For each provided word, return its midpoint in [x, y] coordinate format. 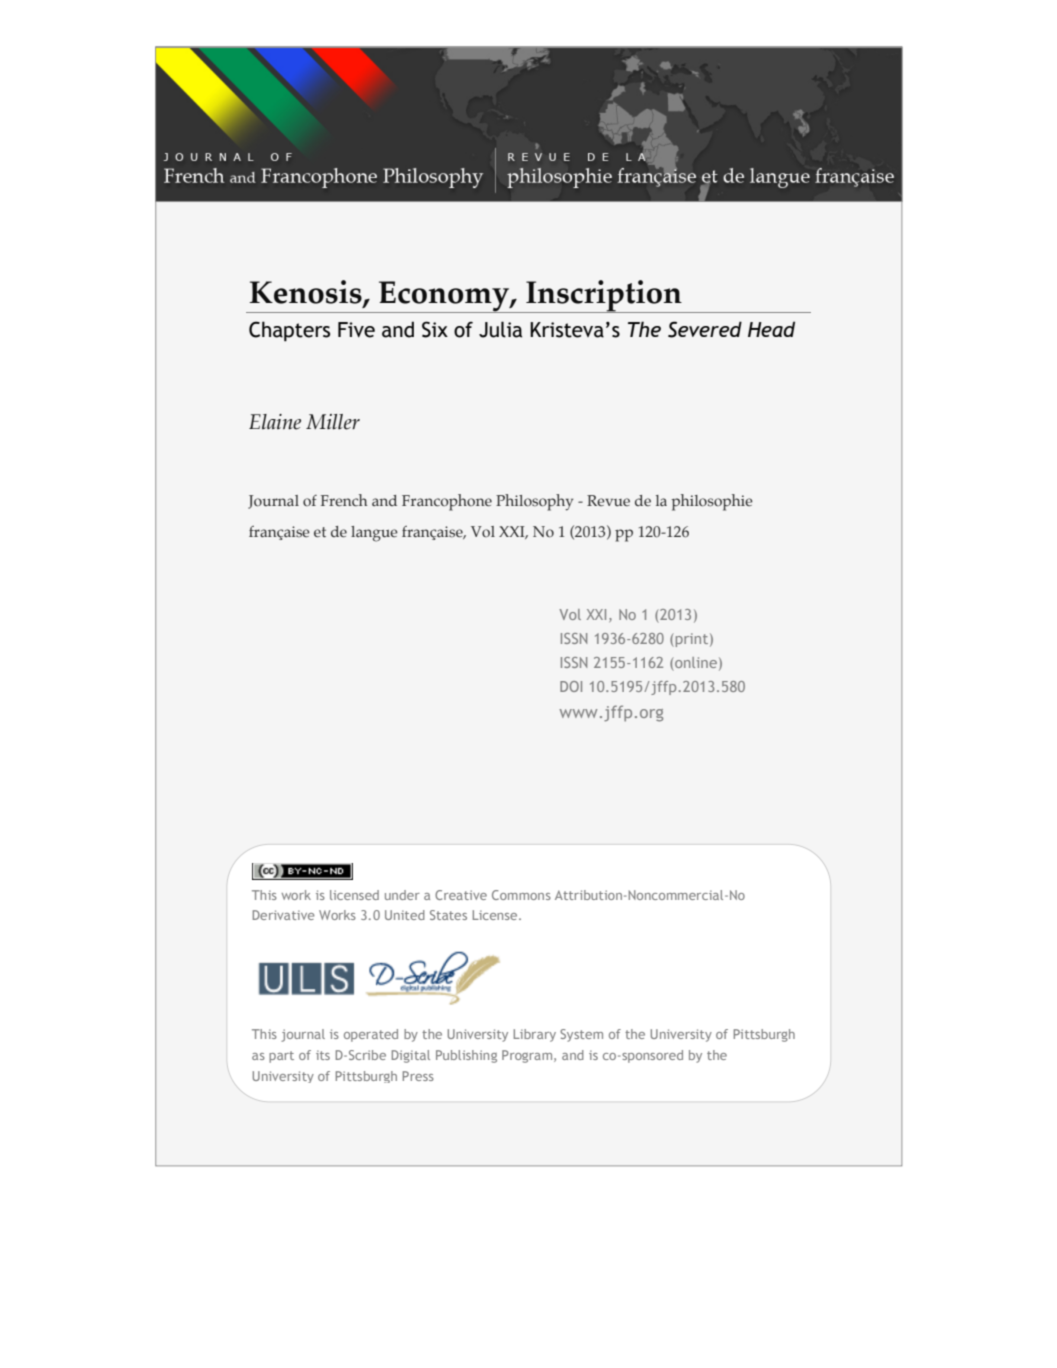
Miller [333, 422]
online [695, 664]
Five [356, 330]
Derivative [284, 915]
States [448, 915]
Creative [461, 895]
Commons [521, 895]
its [323, 1055]
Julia [500, 329]
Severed [705, 329]
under [402, 895]
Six [435, 329]
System [581, 1035]
